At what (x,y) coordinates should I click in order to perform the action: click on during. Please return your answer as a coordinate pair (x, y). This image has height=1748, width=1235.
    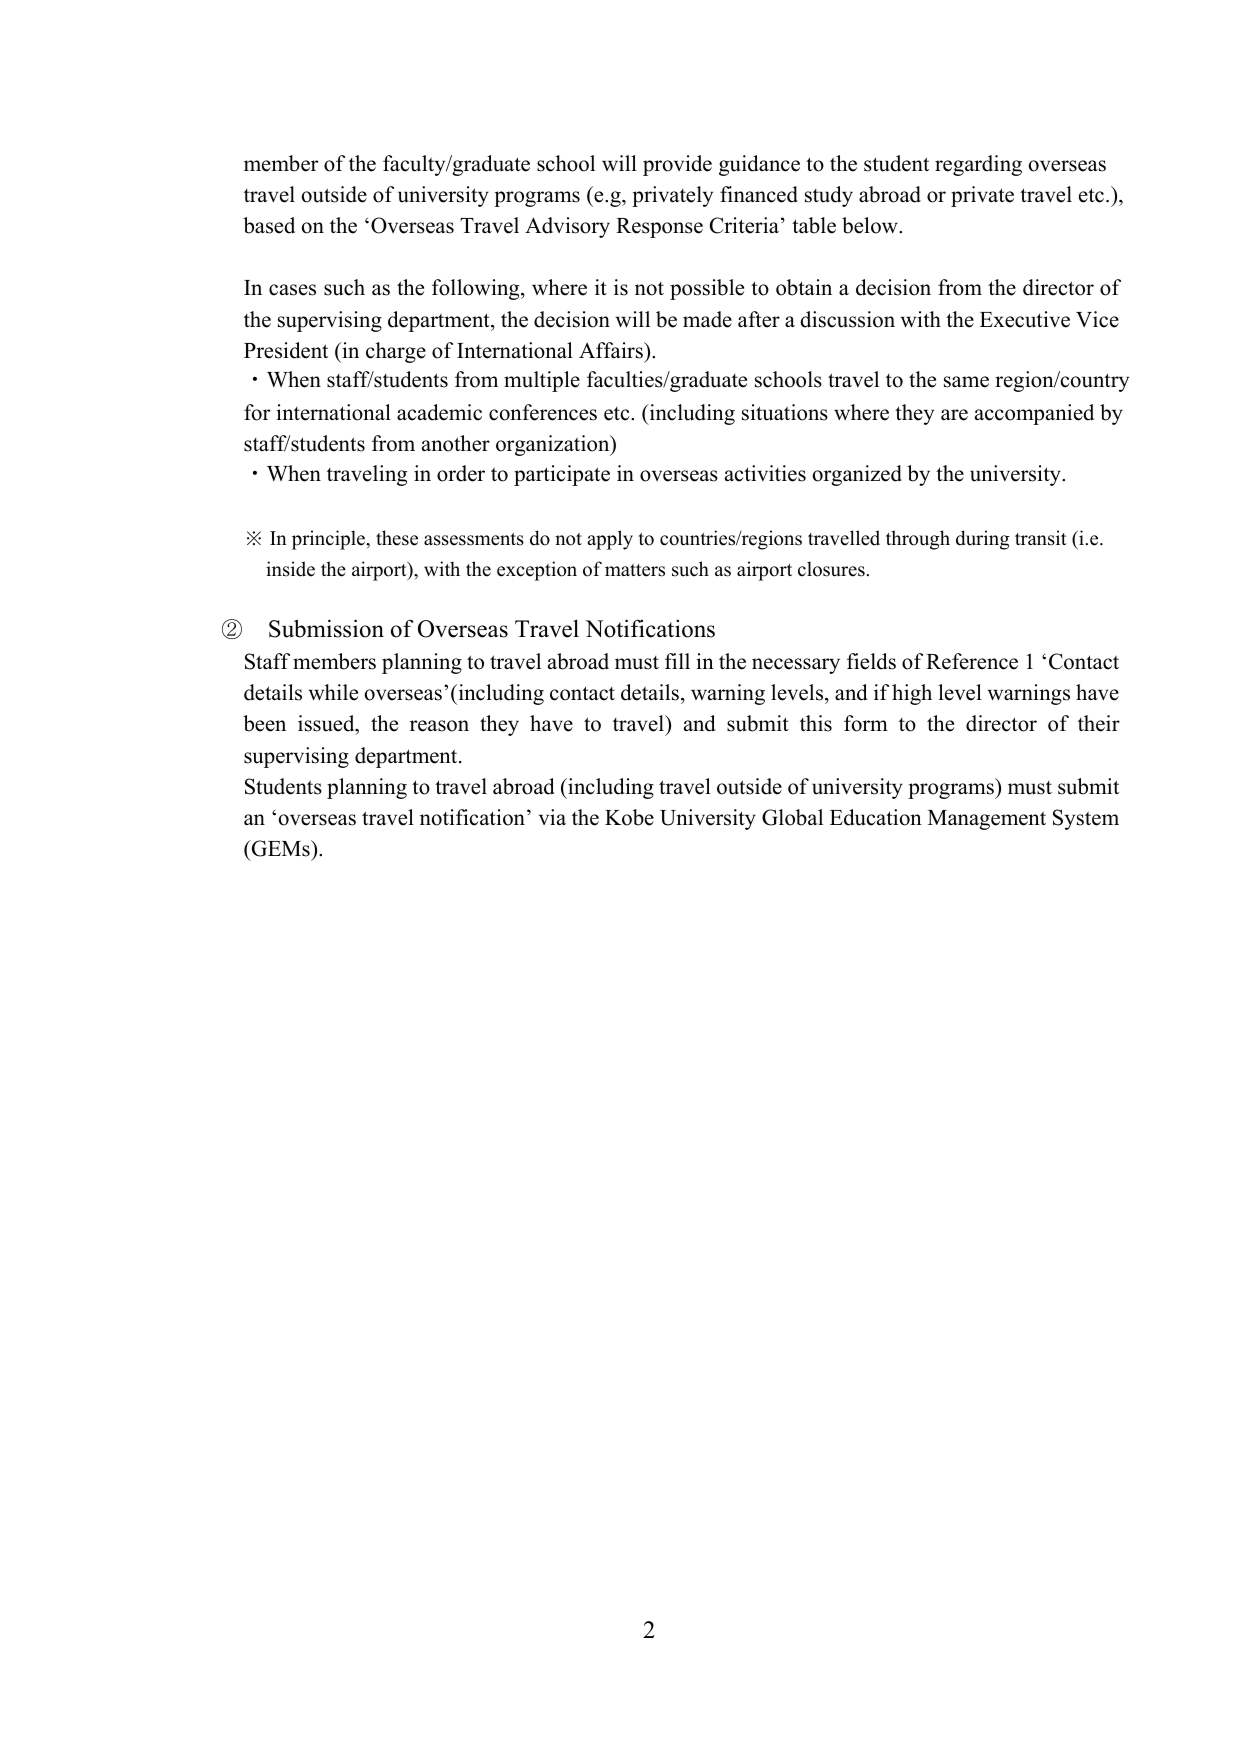
    Looking at the image, I should click on (983, 540).
